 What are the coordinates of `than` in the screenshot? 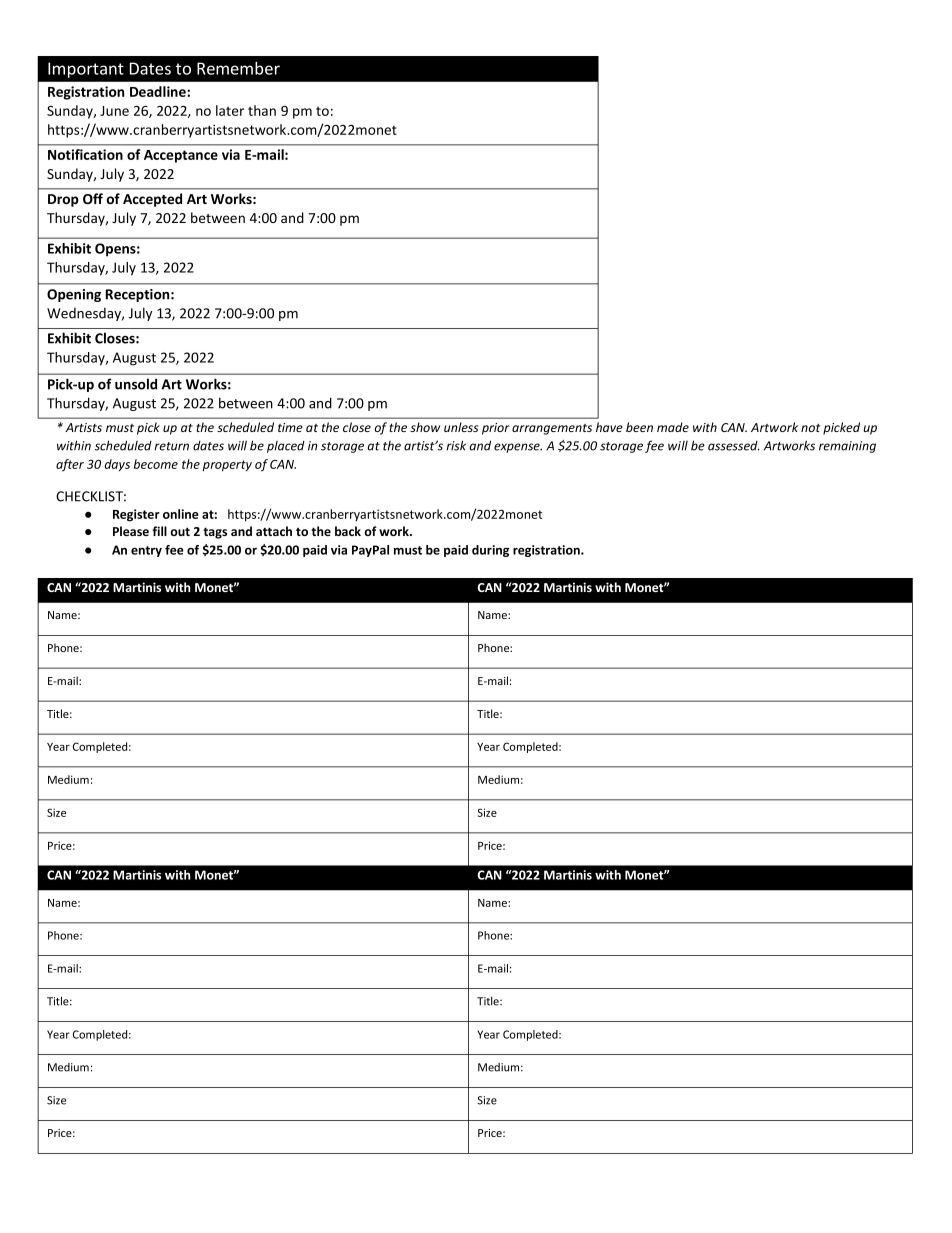 It's located at (262, 110).
